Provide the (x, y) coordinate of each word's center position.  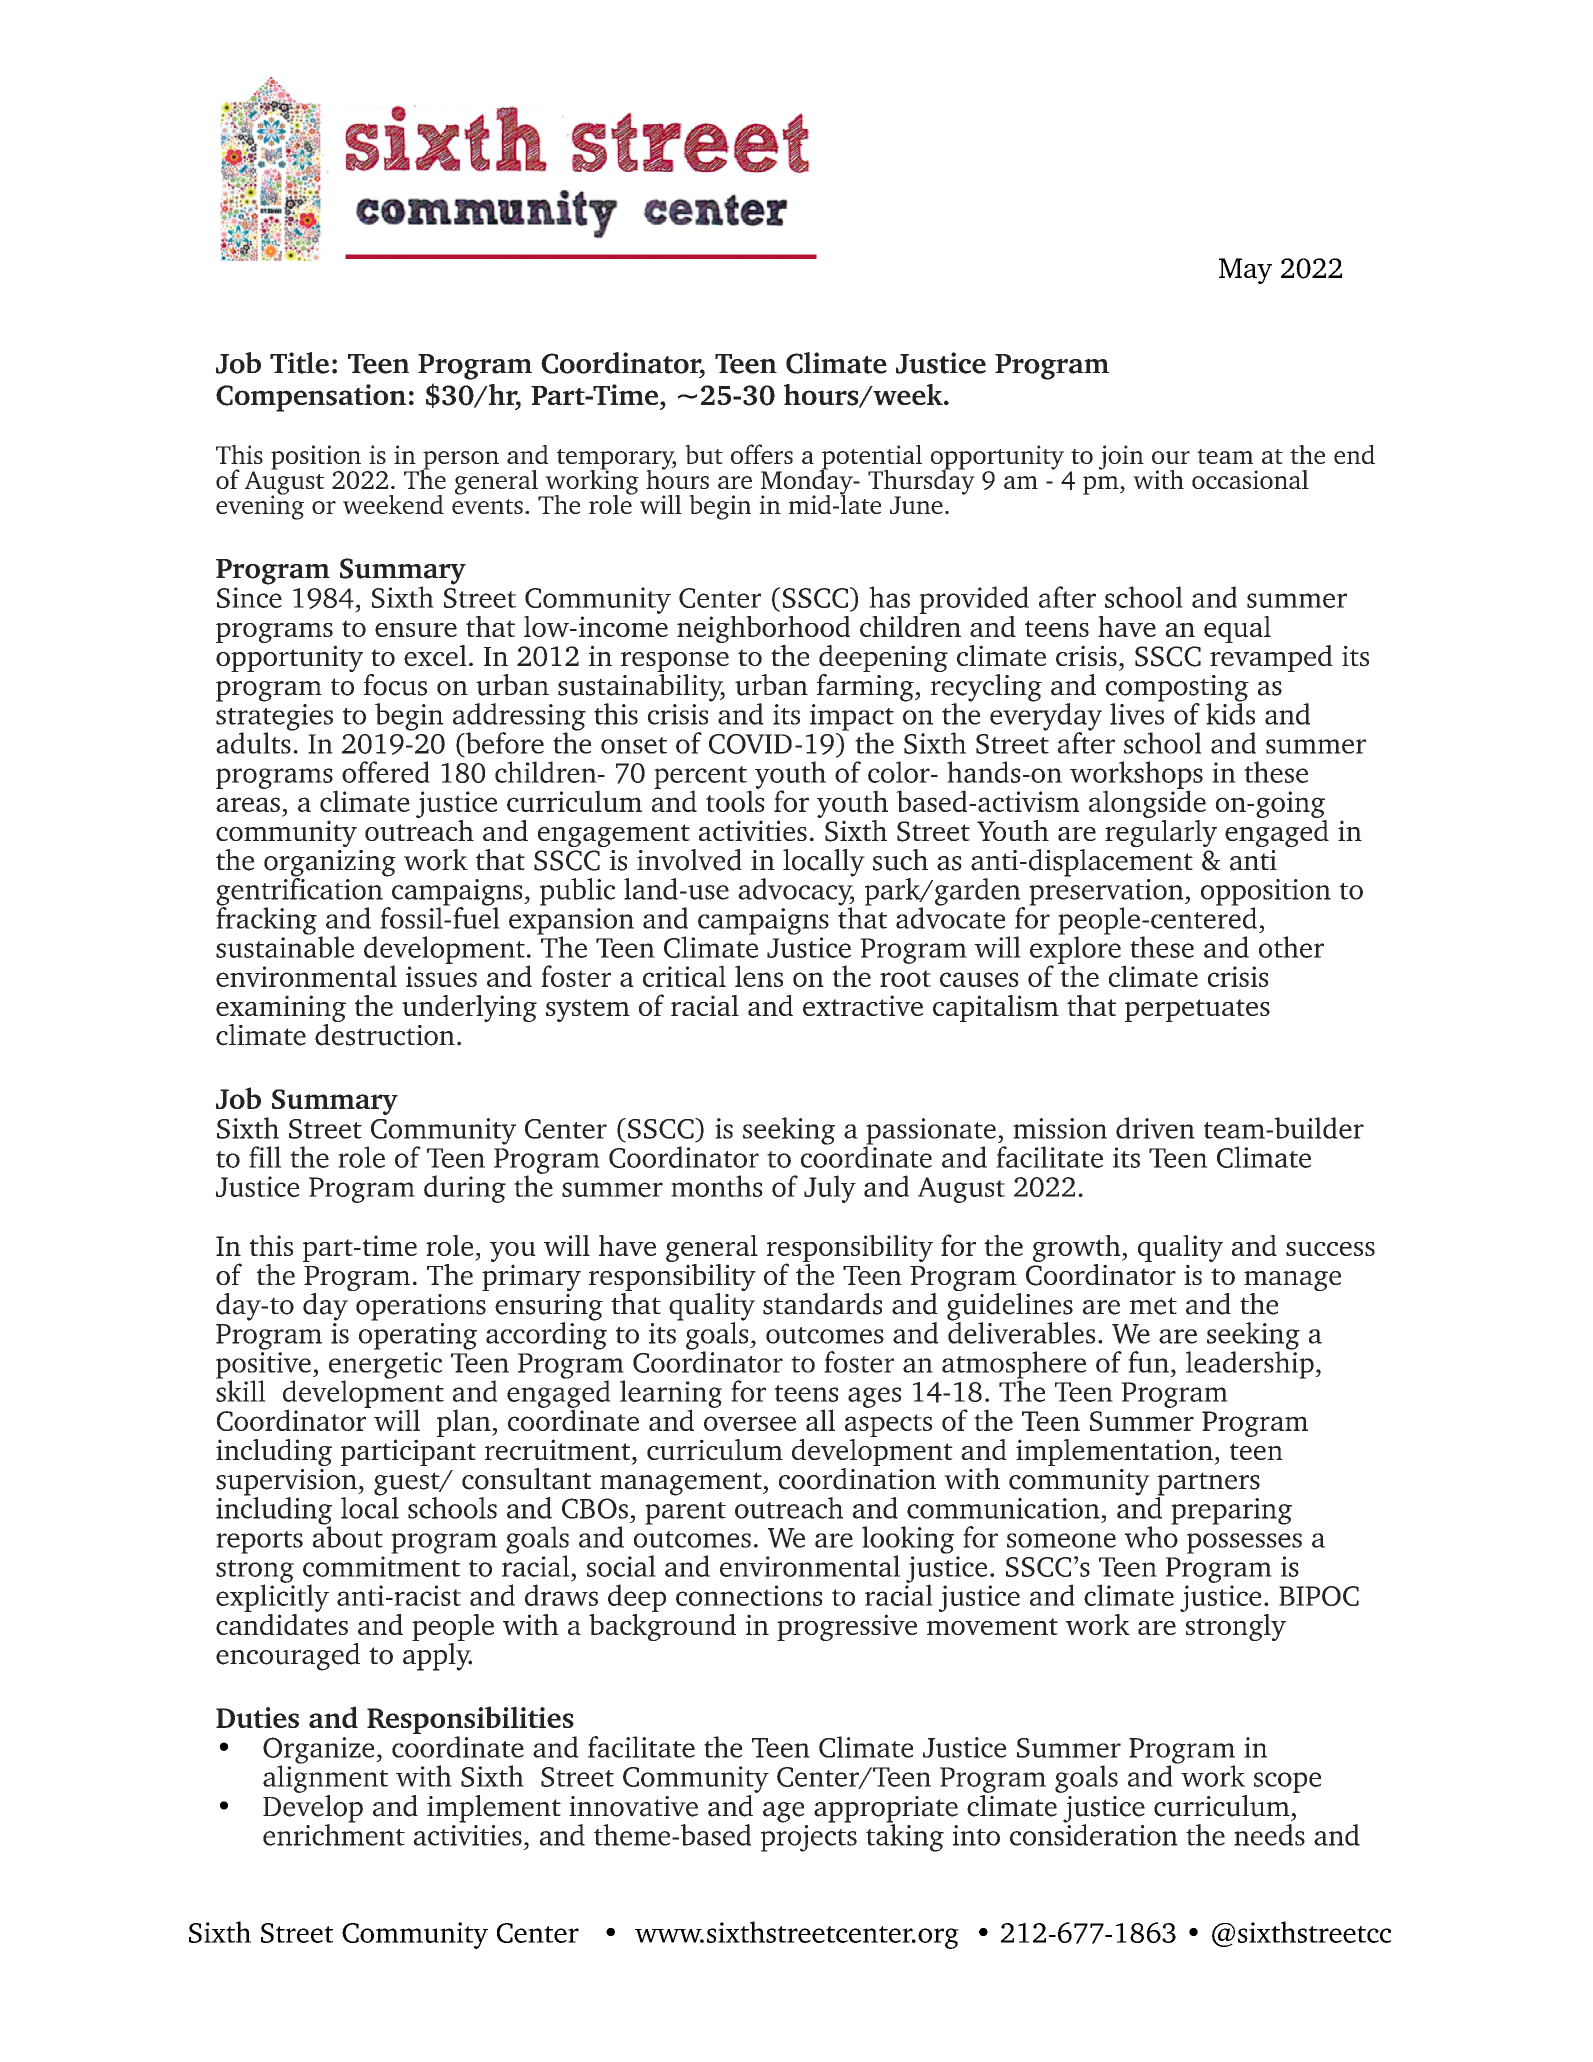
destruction (385, 1035)
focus (395, 685)
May (1245, 271)
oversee (750, 1423)
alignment (325, 1778)
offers (762, 454)
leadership (1251, 1364)
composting (1177, 689)
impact (852, 718)
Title (299, 363)
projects (809, 1838)
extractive (863, 1005)
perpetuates (1197, 1010)
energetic (385, 1366)
